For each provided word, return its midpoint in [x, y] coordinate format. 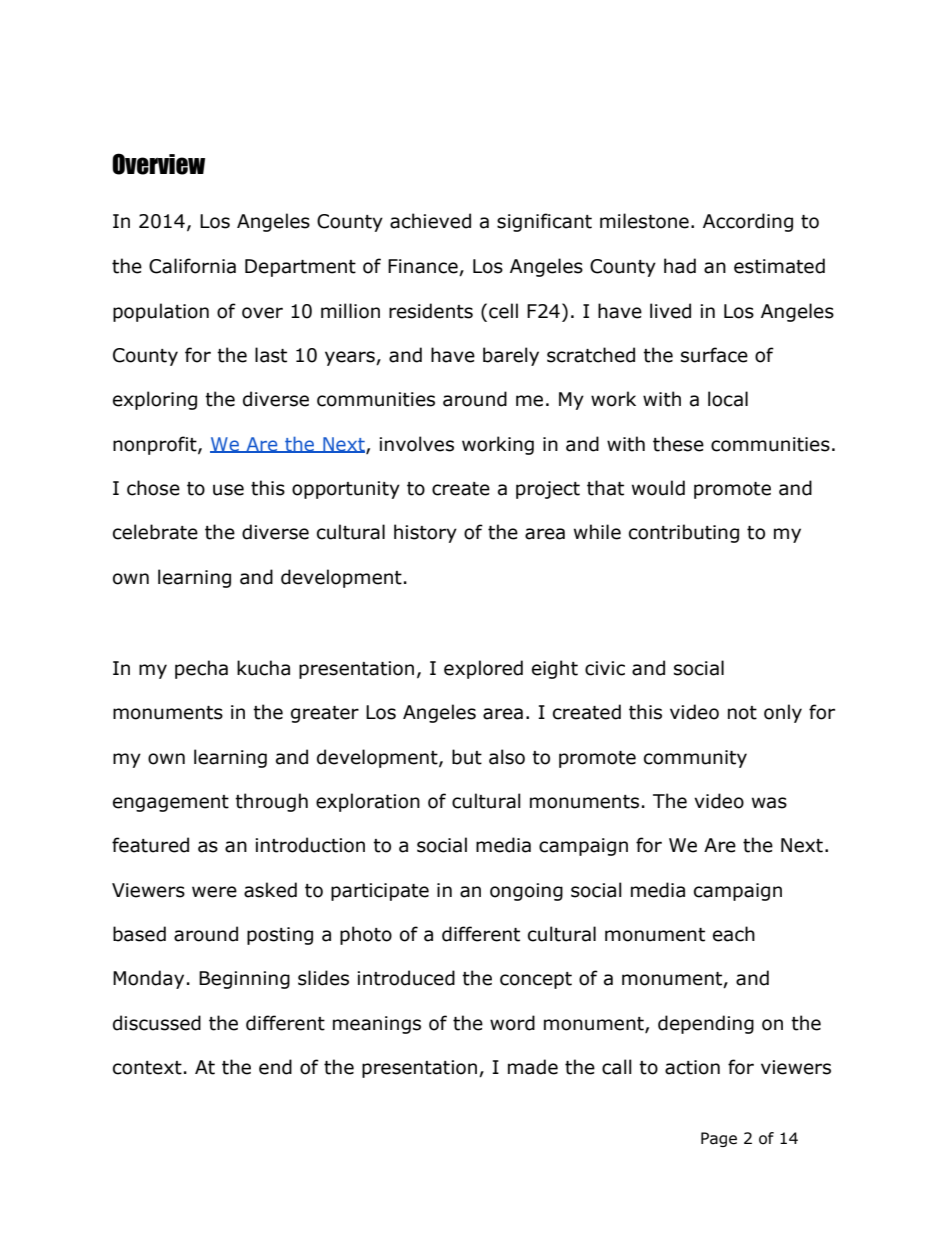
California [192, 266]
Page [719, 1139]
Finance [424, 267]
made [533, 1067]
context [147, 1068]
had [680, 266]
